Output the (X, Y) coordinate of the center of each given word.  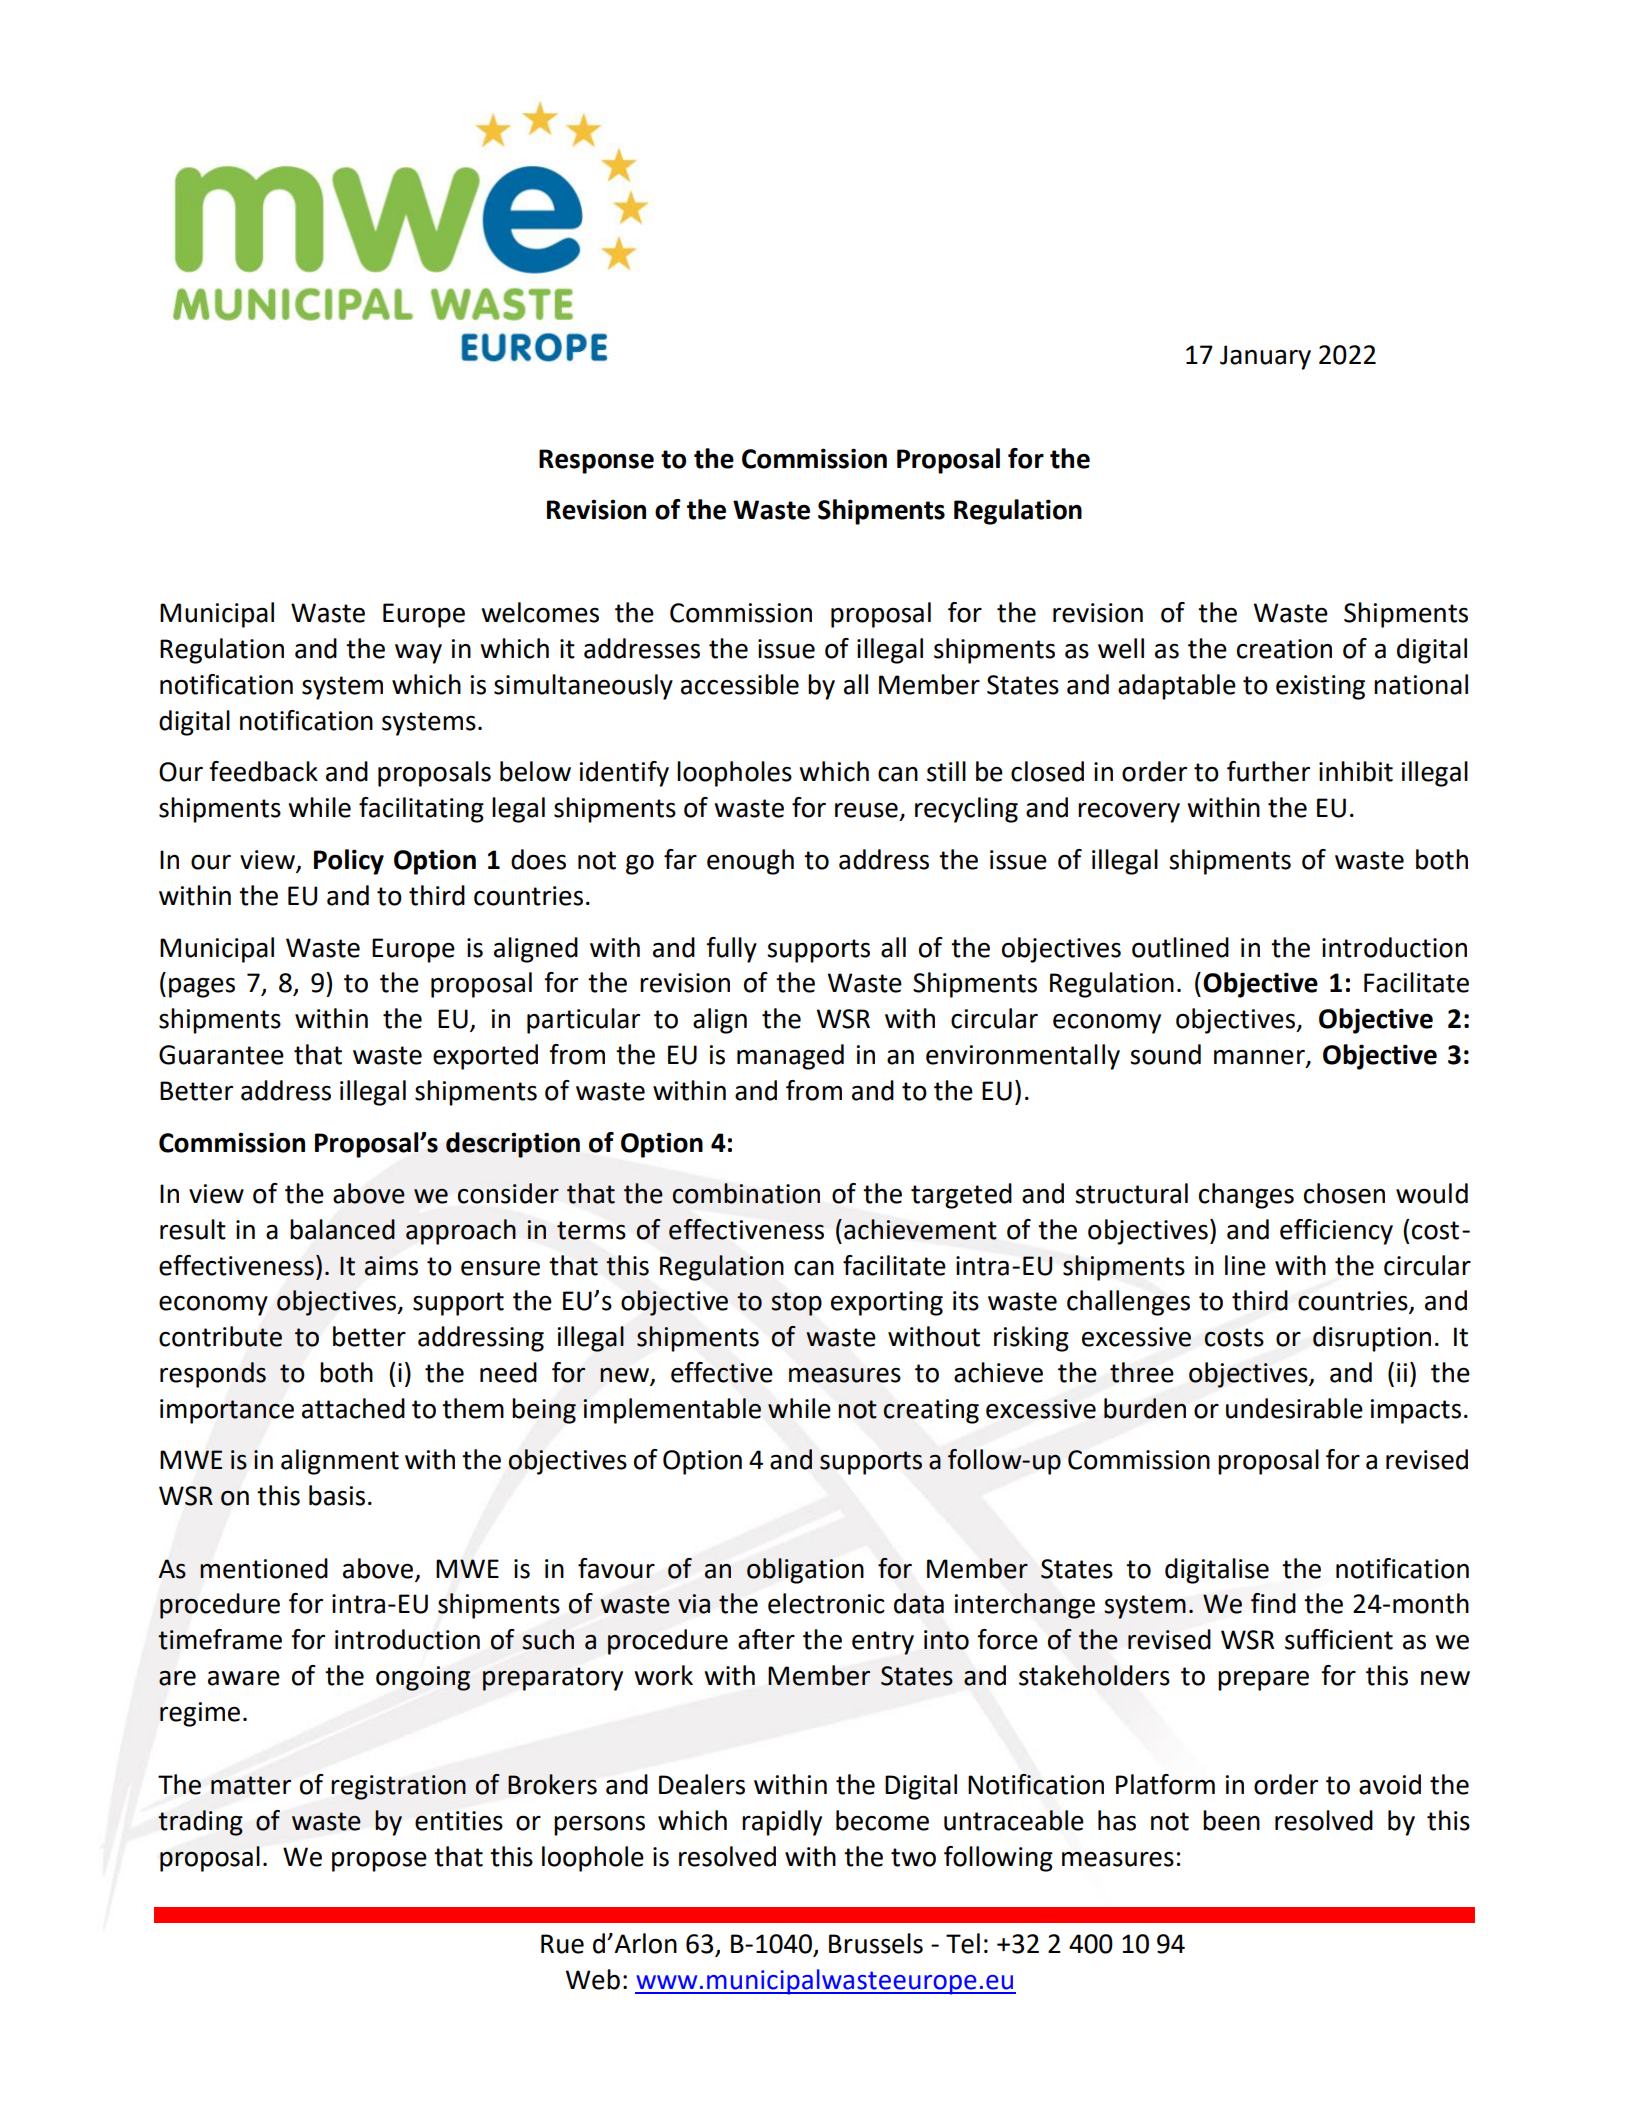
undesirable (1294, 1408)
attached (353, 1408)
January (1265, 357)
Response (596, 461)
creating (931, 1411)
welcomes (540, 612)
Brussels (876, 1943)
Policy (349, 862)
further (1268, 771)
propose (379, 1861)
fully (731, 950)
